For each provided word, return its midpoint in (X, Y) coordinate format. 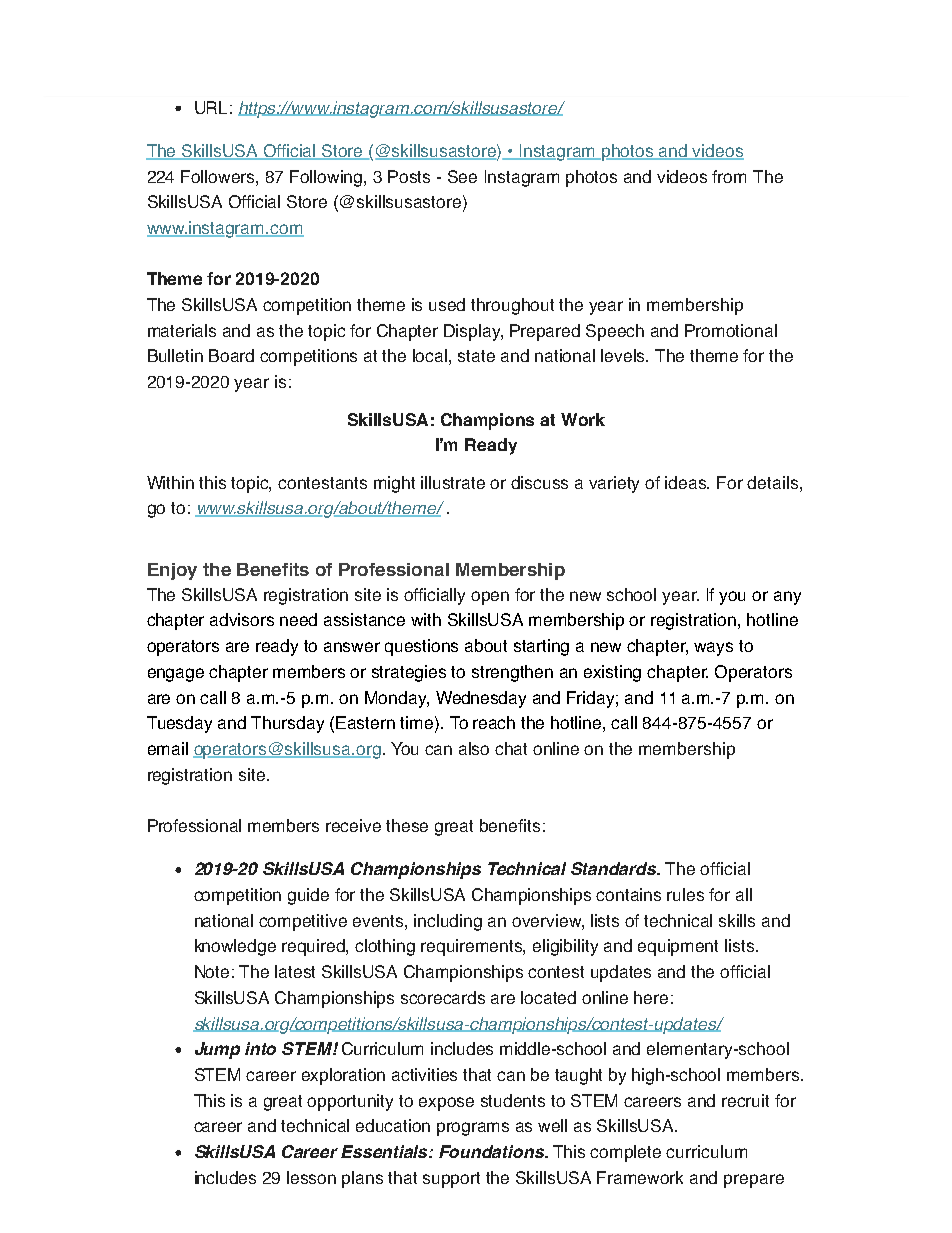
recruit (745, 1100)
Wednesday (481, 699)
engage (176, 675)
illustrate (453, 482)
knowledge (235, 947)
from (729, 176)
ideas (687, 482)
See (462, 176)
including (448, 922)
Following (327, 178)
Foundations (493, 1151)
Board (231, 355)
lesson (311, 1177)
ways (713, 649)
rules (685, 894)
